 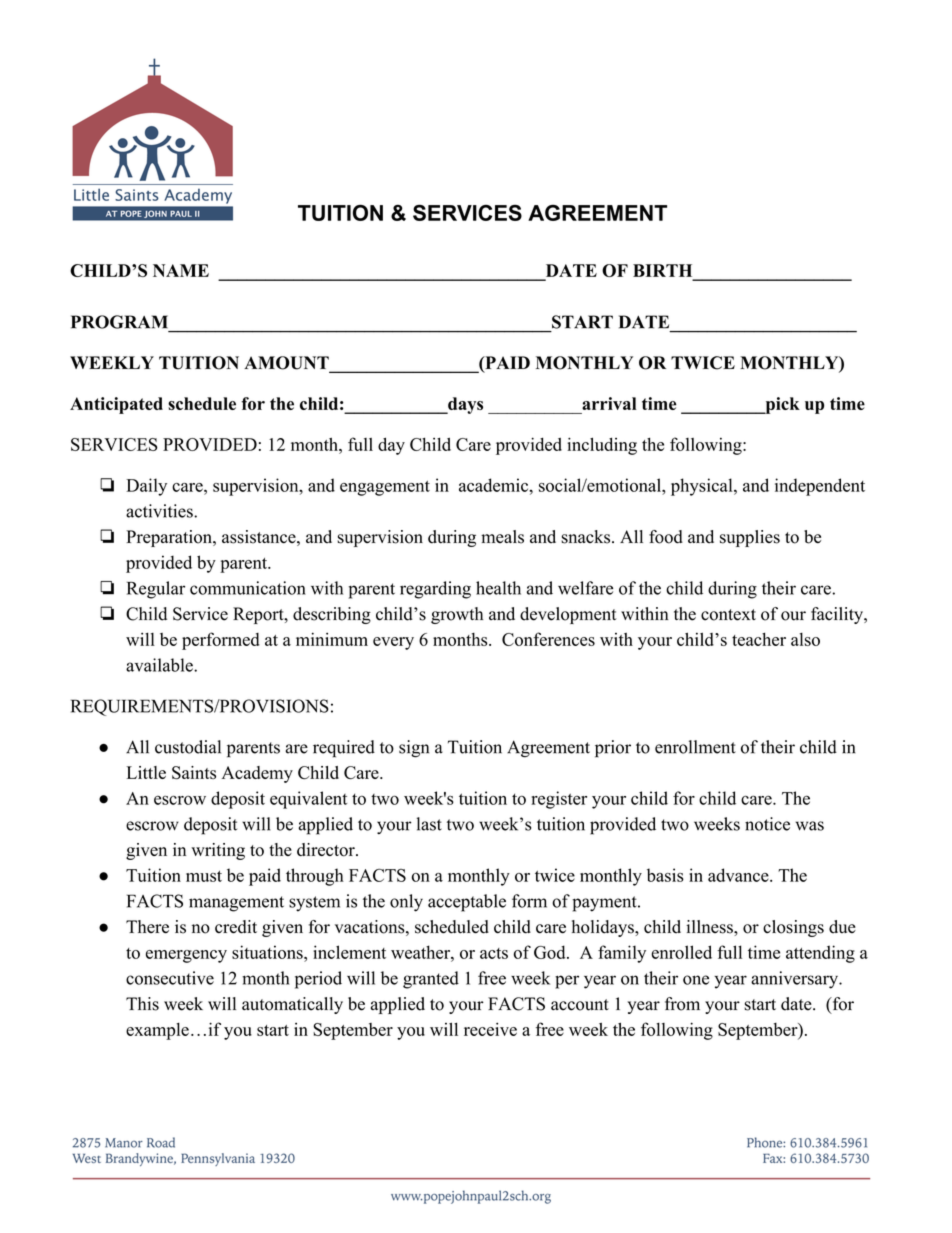 I want to click on This, so click(x=142, y=1004).
